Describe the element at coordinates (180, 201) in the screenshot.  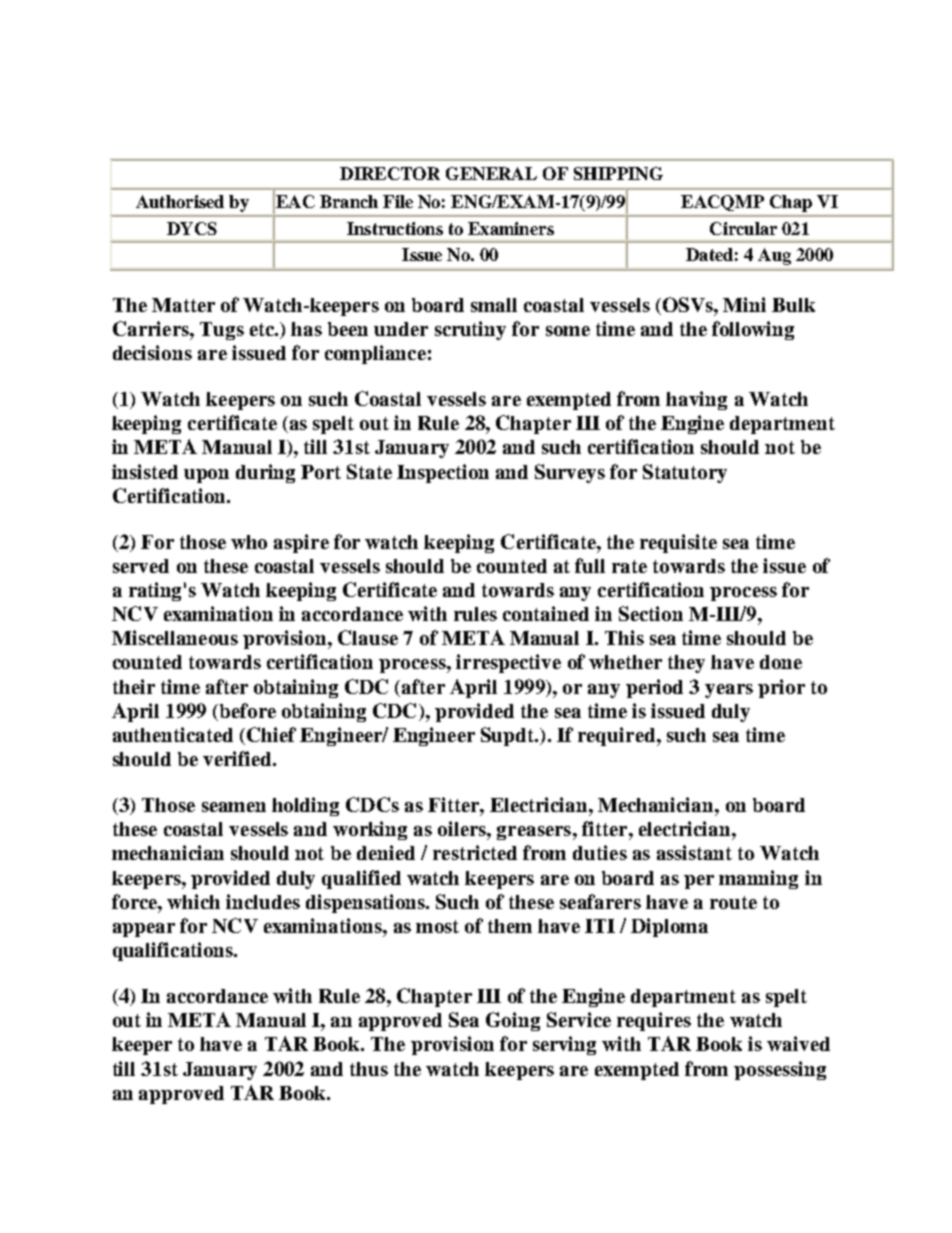
I see `Authorised` at that location.
